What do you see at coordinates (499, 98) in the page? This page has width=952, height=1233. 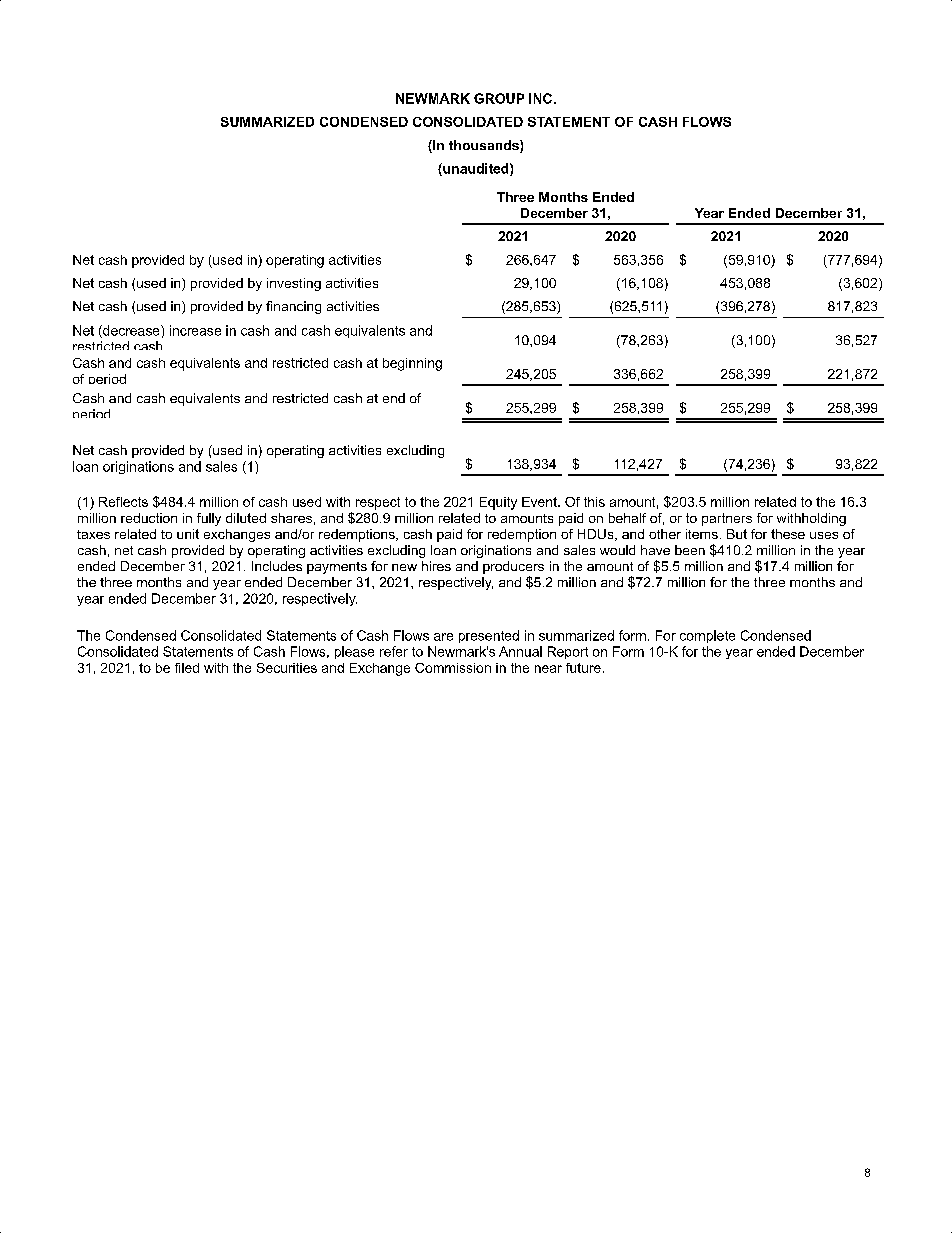 I see `GROUP` at bounding box center [499, 98].
